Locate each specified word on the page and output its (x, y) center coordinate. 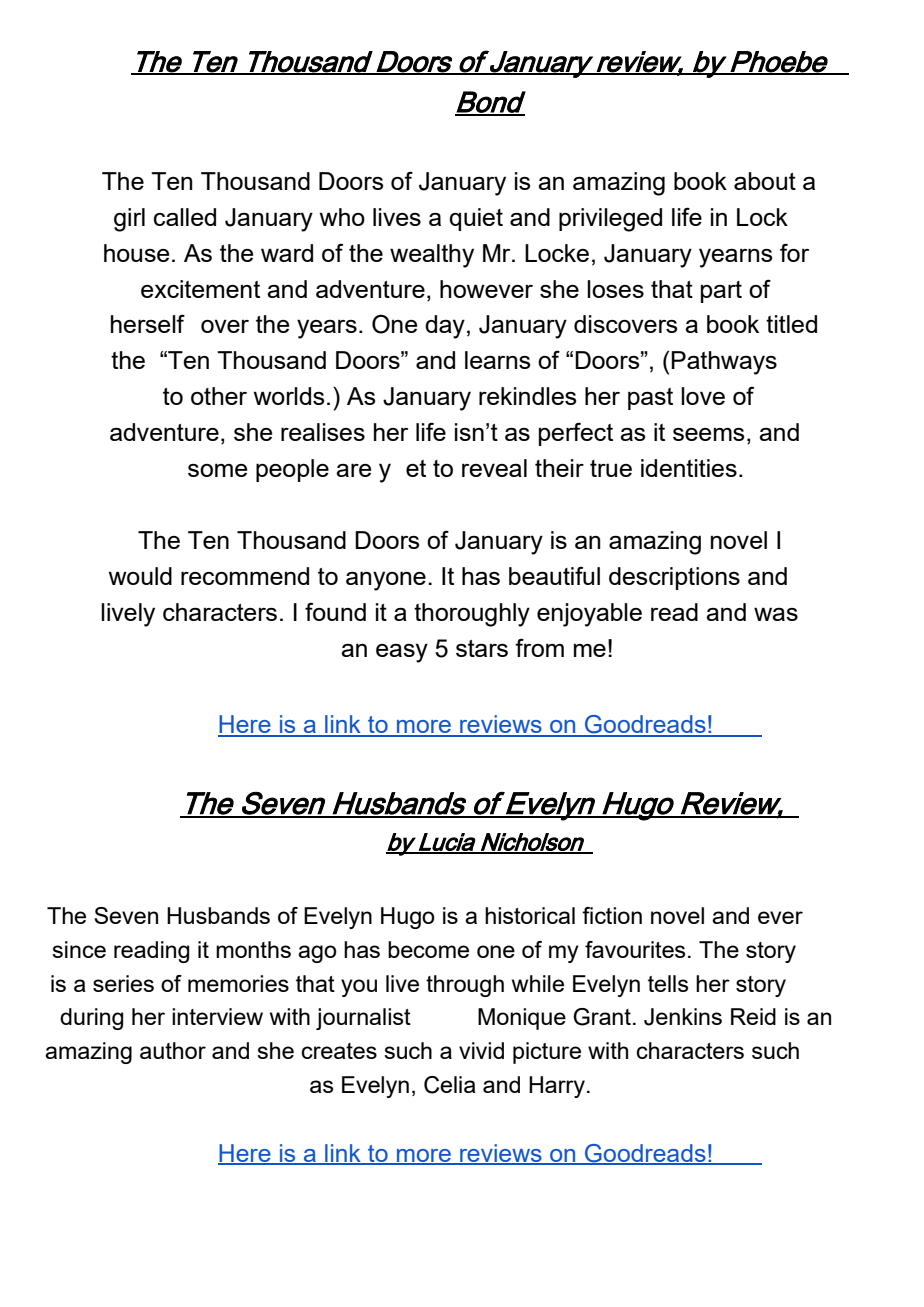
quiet (476, 219)
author (173, 1050)
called (185, 217)
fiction (612, 915)
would (140, 576)
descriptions (674, 578)
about (765, 181)
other (219, 396)
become (428, 949)
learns (497, 360)
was (776, 614)
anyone (386, 581)
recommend (245, 576)
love (703, 396)
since (79, 949)
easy (402, 653)
